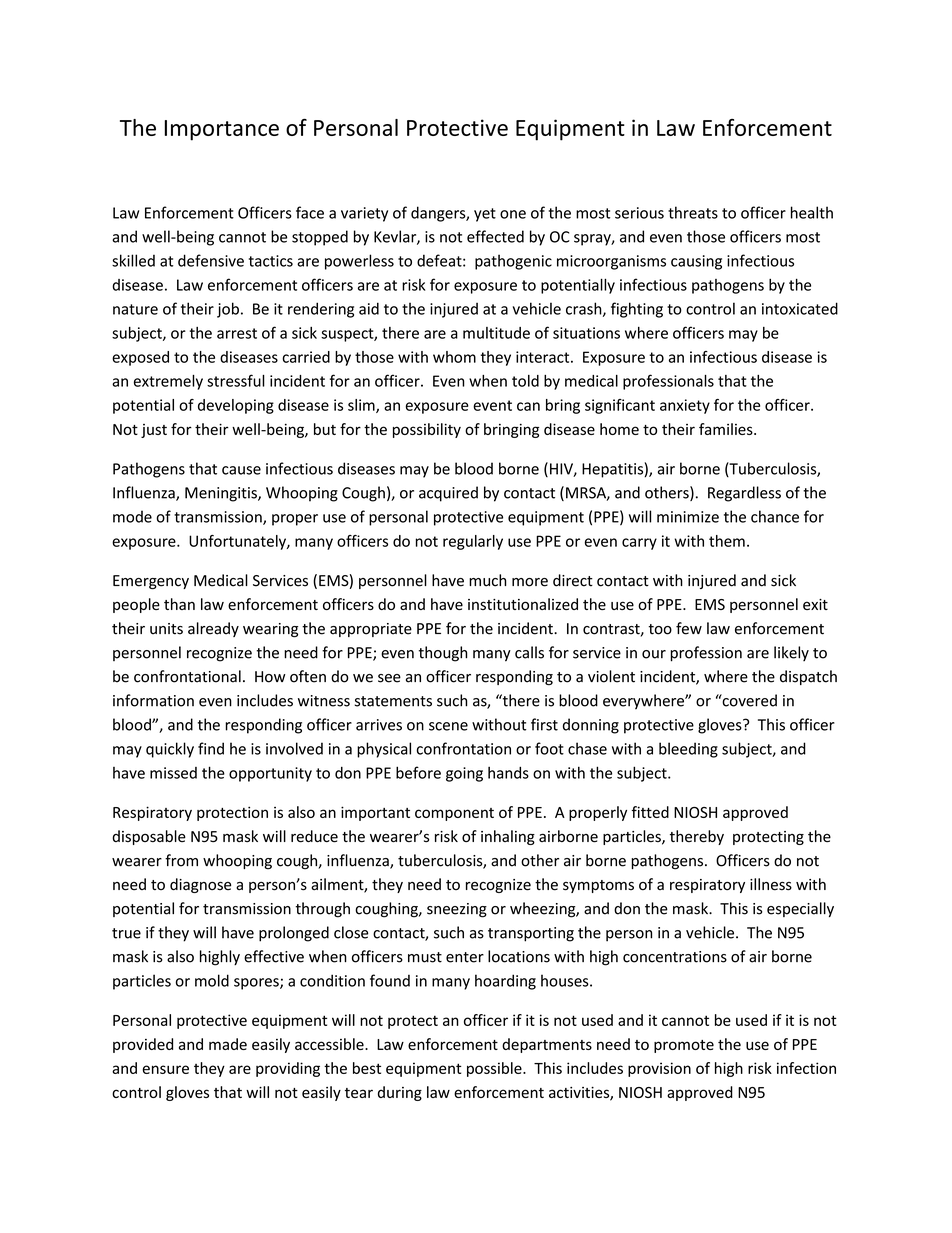 The width and height of the page is (952, 1233). What do you see at coordinates (684, 1046) in the page?
I see `promote` at bounding box center [684, 1046].
